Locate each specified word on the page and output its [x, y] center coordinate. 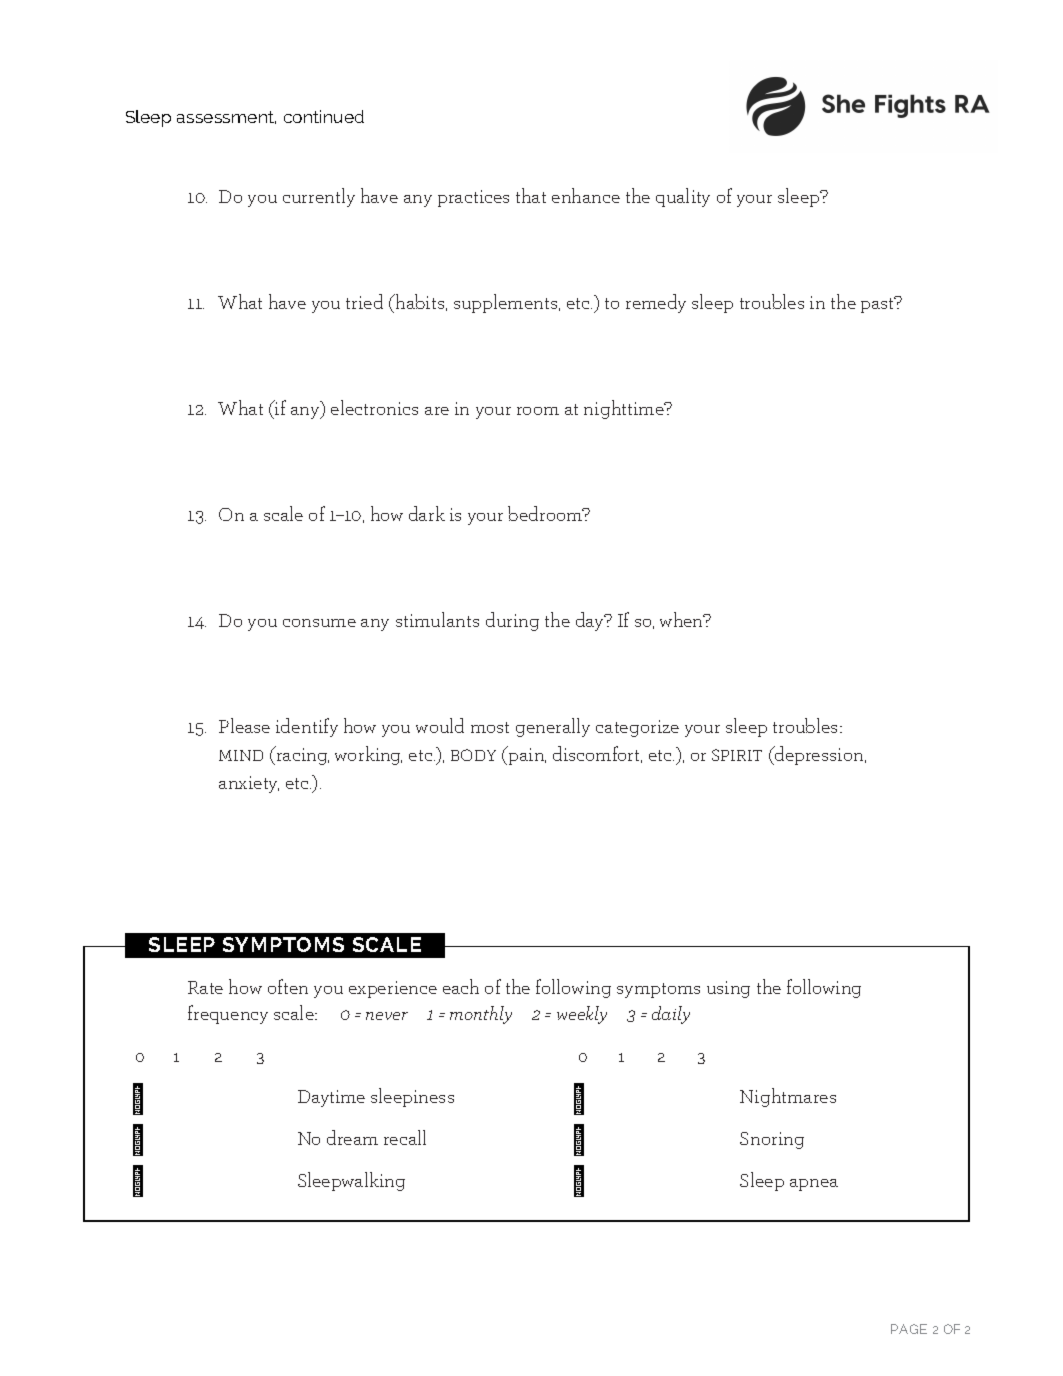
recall [405, 1137]
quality [683, 197]
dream [352, 1137]
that [531, 195]
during [512, 621]
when [683, 619]
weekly [582, 1015]
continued [324, 116]
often [288, 986]
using [728, 989]
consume [319, 623]
